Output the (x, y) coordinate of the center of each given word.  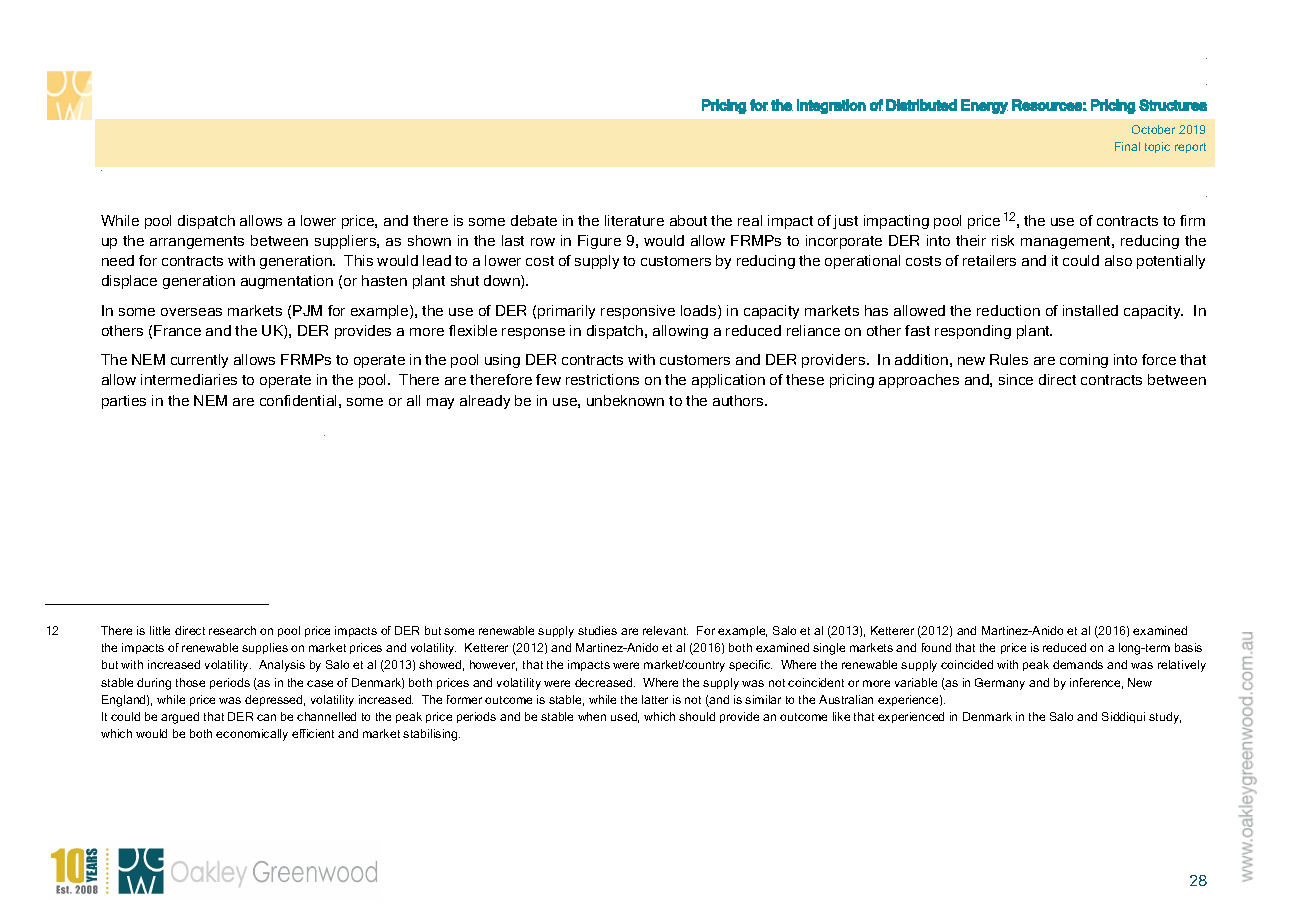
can (266, 717)
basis (1188, 647)
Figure (599, 242)
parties (124, 402)
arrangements (197, 242)
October (1153, 129)
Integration (831, 106)
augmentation (287, 282)
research (232, 630)
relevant (665, 630)
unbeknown (625, 400)
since (1016, 379)
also (1118, 260)
